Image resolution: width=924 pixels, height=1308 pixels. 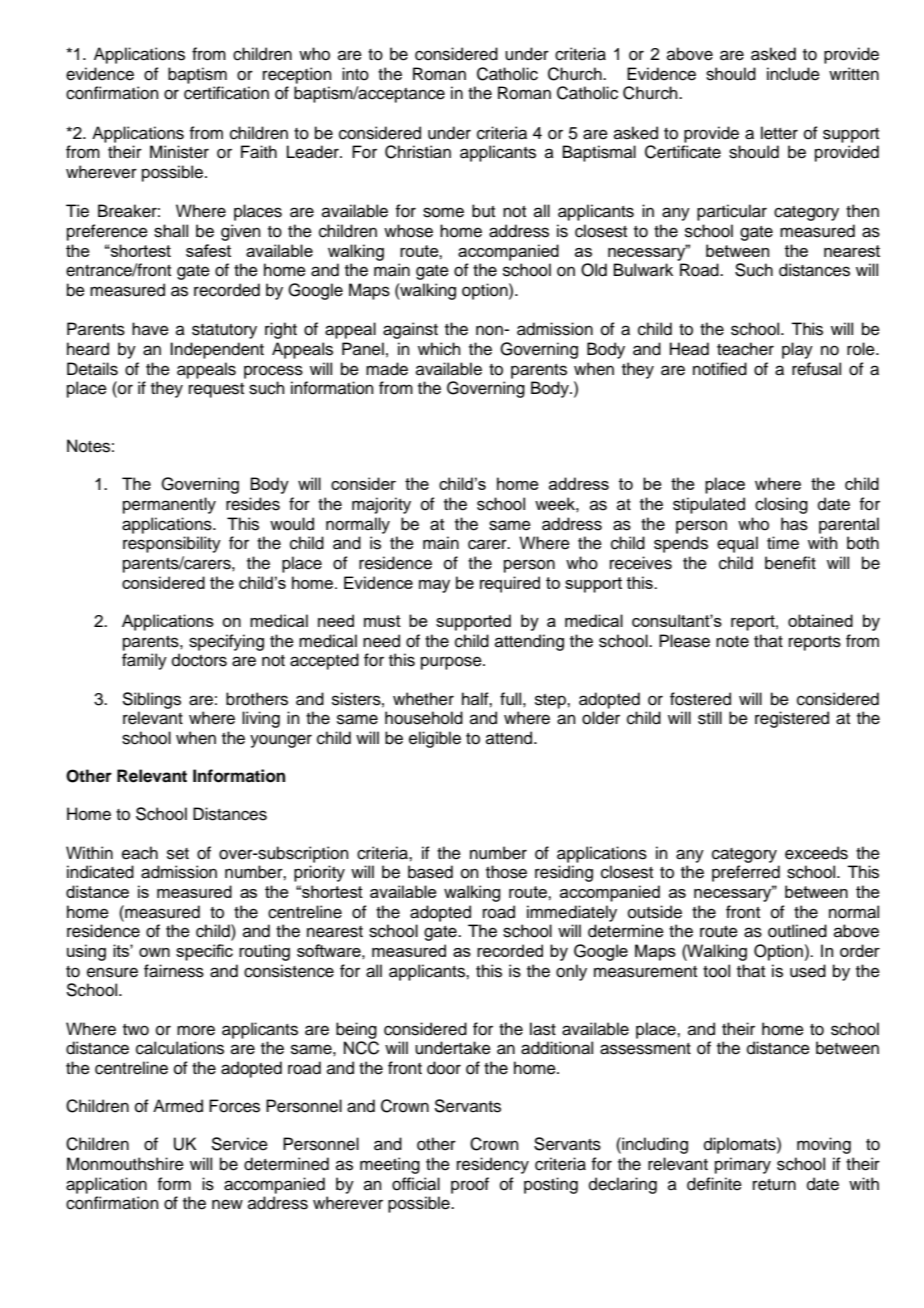 What do you see at coordinates (216, 390) in the screenshot?
I see `request` at bounding box center [216, 390].
